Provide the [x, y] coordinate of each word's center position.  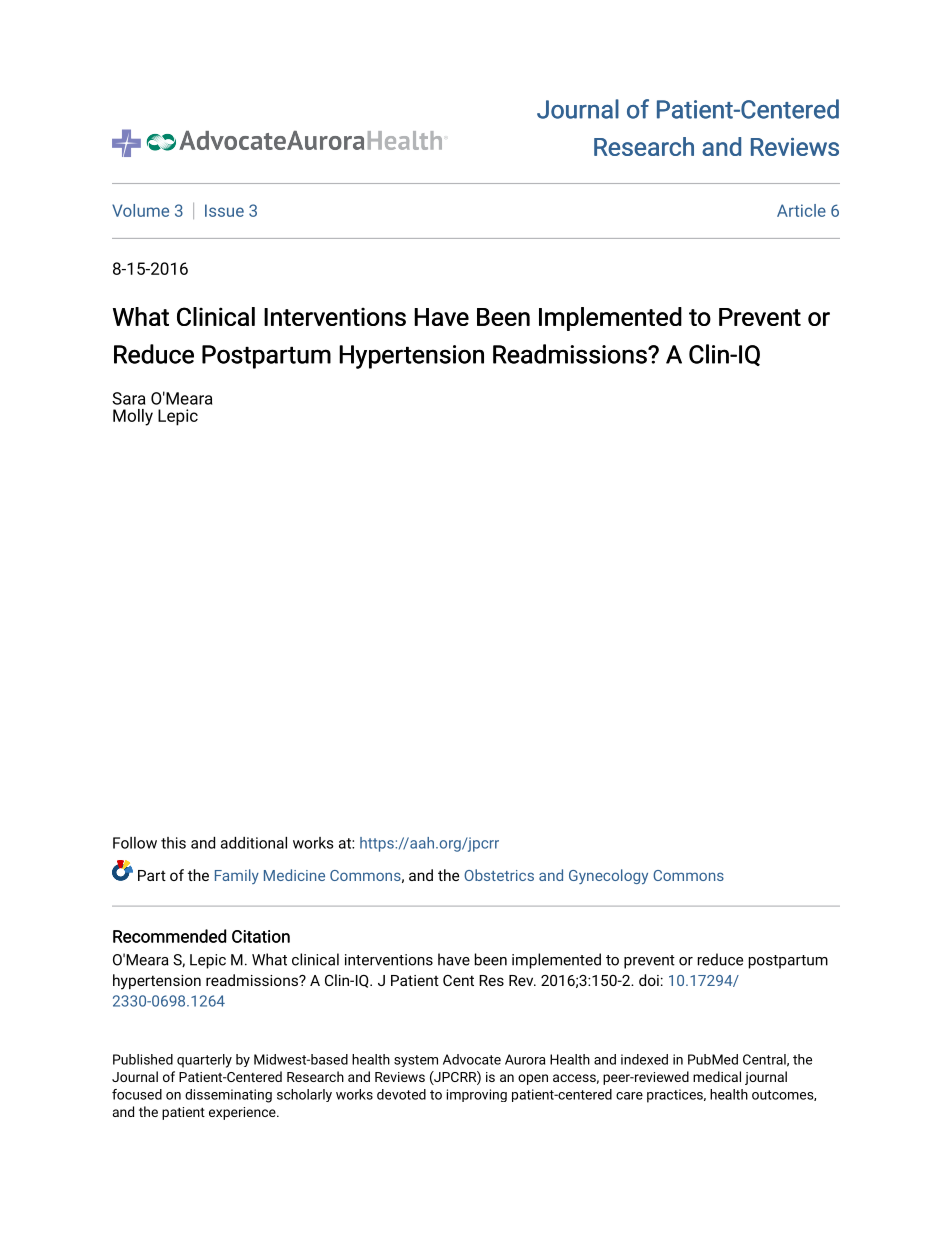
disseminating [228, 1096]
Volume [140, 210]
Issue [224, 210]
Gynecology [608, 876]
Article [801, 210]
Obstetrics [499, 875]
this [173, 843]
